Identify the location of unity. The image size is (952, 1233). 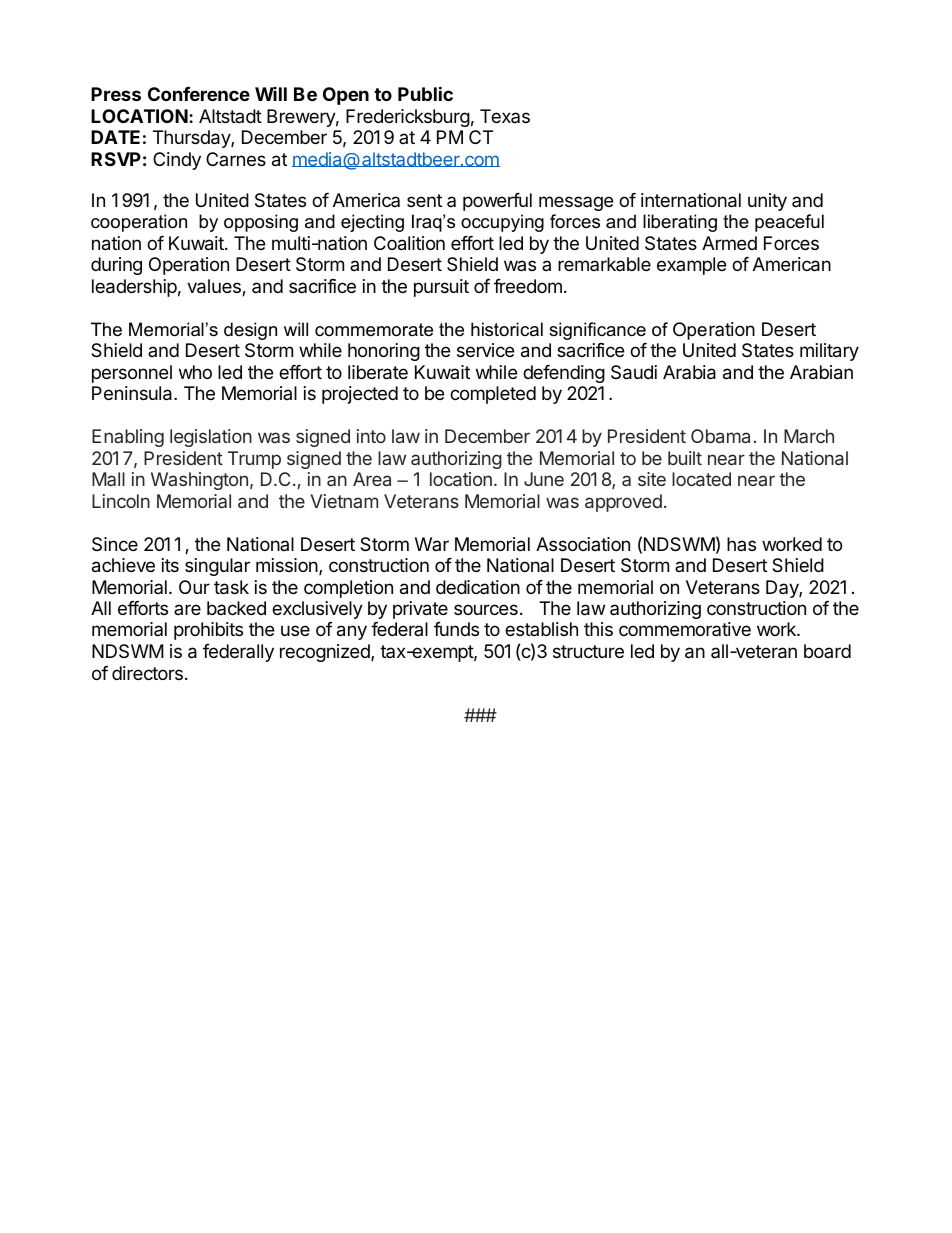
(767, 202).
